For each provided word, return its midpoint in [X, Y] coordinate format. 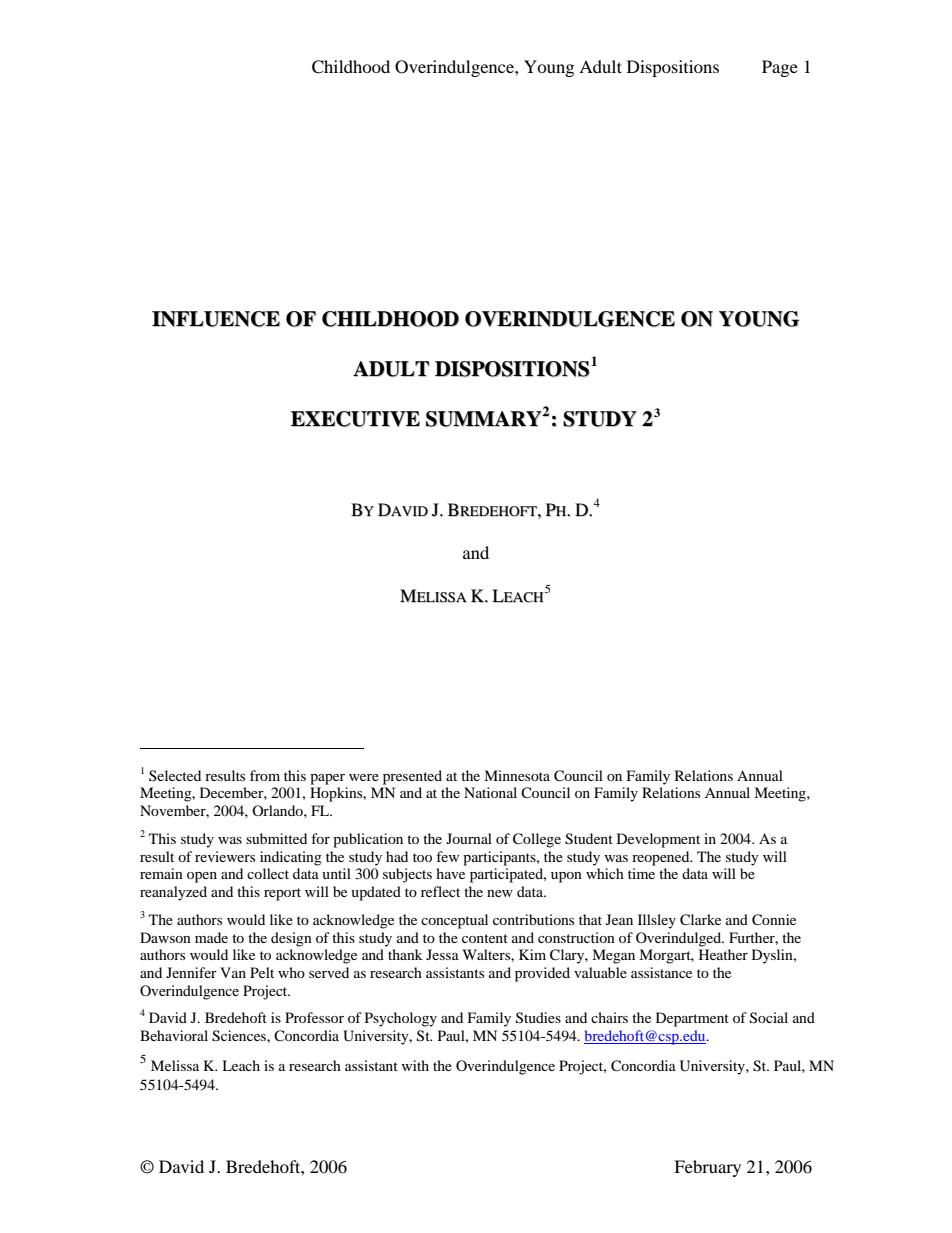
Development [658, 840]
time [641, 873]
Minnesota [517, 775]
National [490, 792]
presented [412, 777]
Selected [175, 775]
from [265, 775]
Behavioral [174, 1035]
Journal [469, 838]
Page [780, 68]
